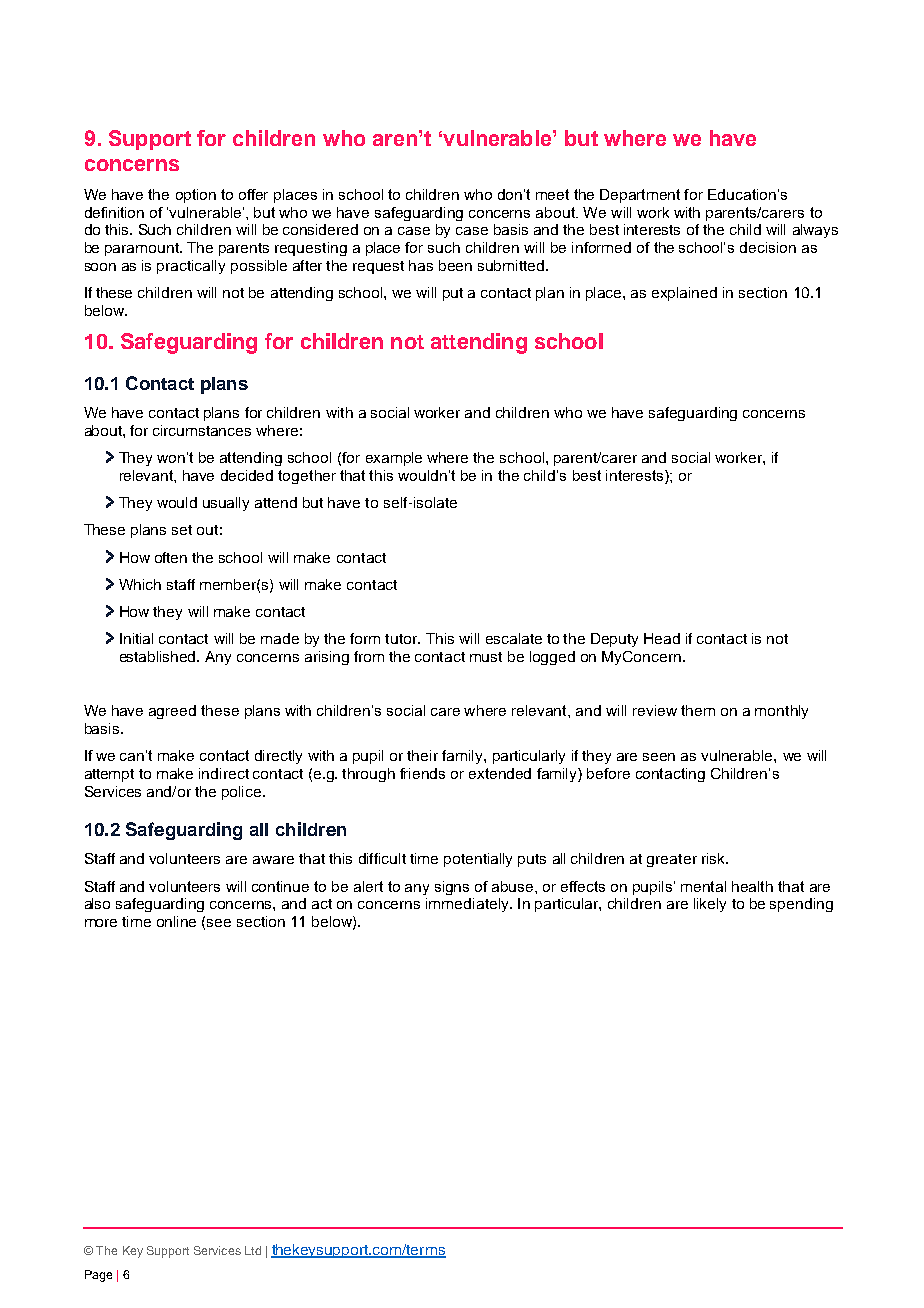 This page has width=924, height=1308. I want to click on option, so click(196, 196).
